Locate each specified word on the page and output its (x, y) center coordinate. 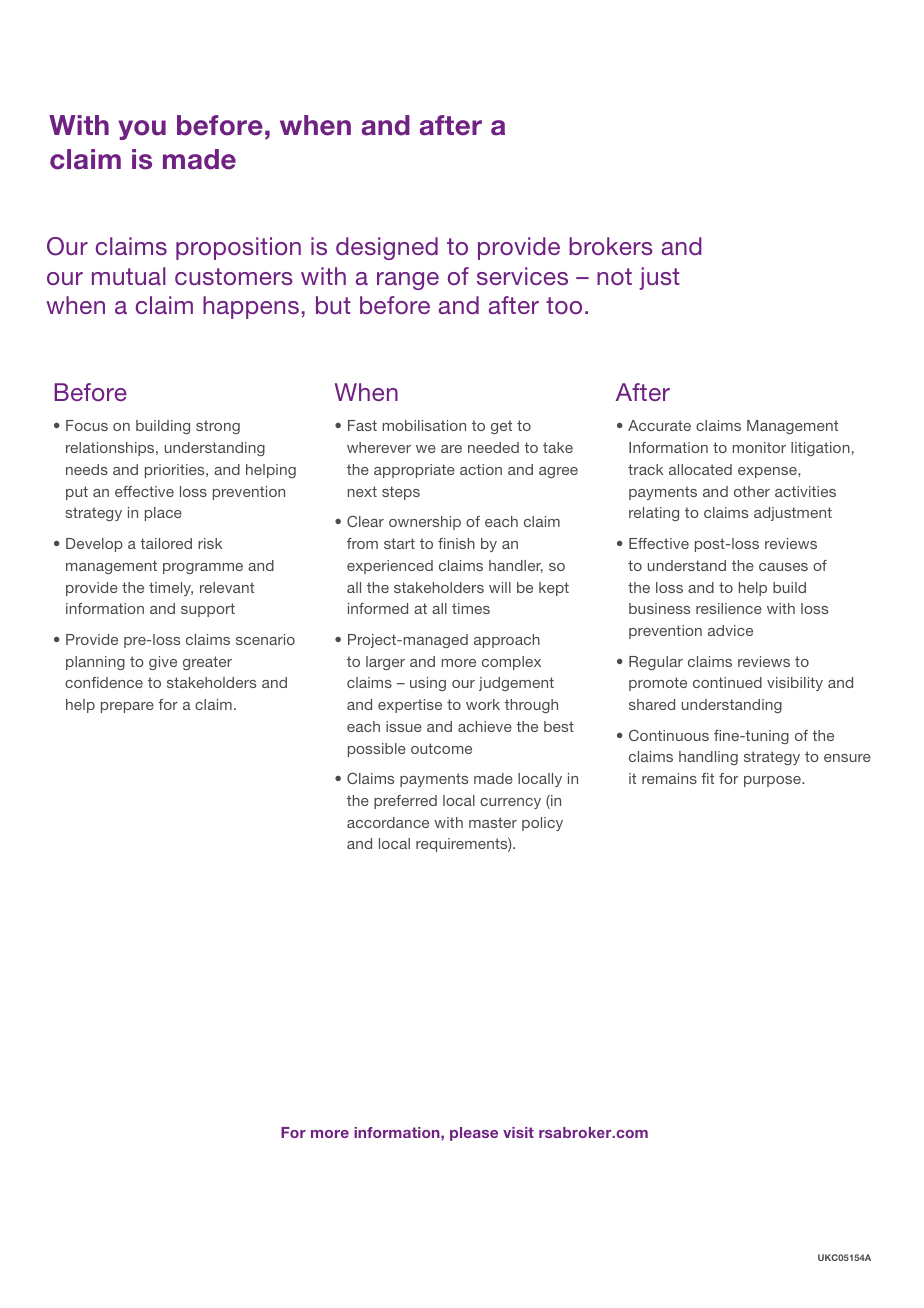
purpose (773, 781)
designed (387, 248)
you (142, 130)
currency (510, 803)
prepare (127, 707)
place (163, 514)
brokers (611, 246)
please (474, 1134)
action (481, 469)
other (752, 491)
